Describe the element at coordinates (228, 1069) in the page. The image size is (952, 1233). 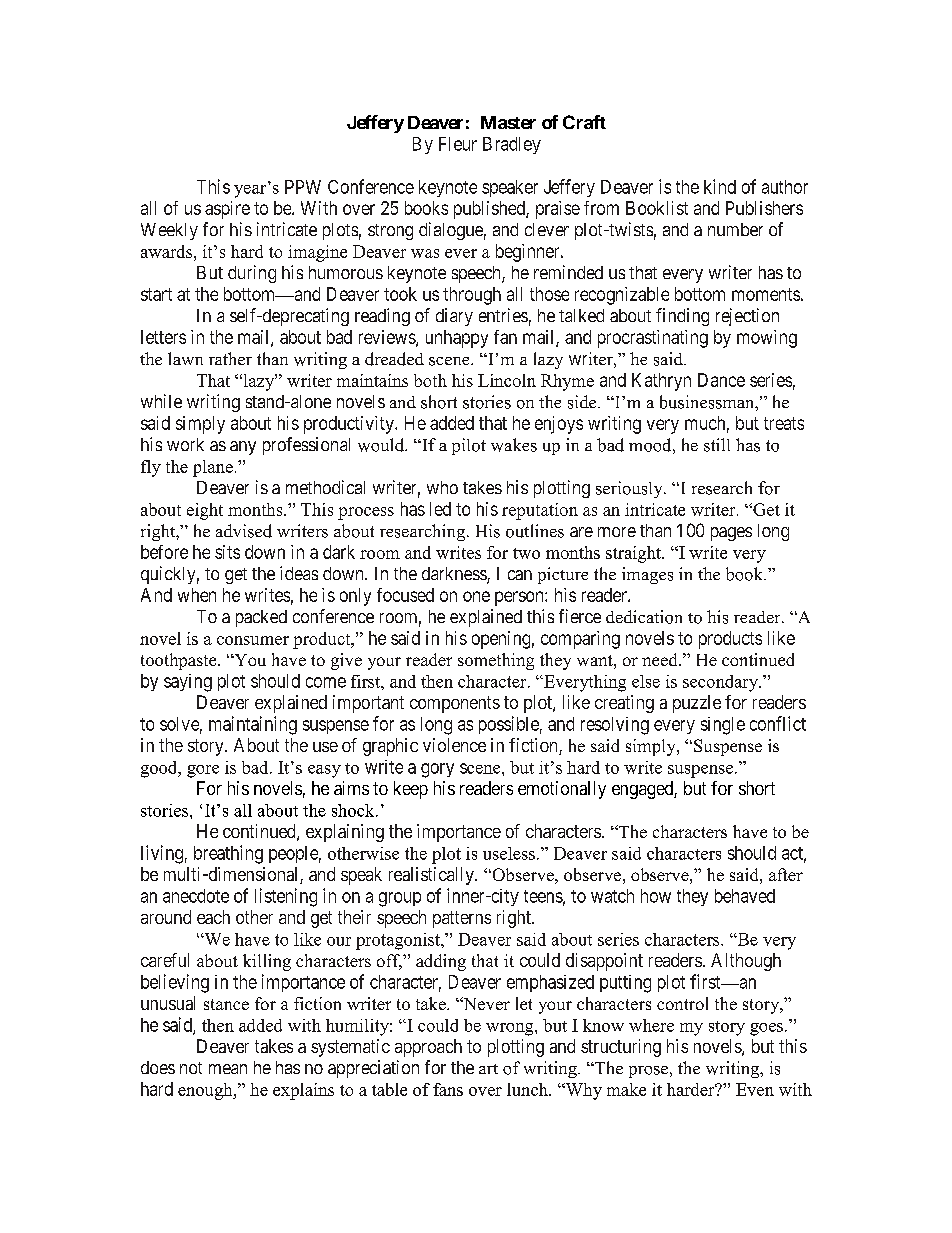
I see `mean` at that location.
